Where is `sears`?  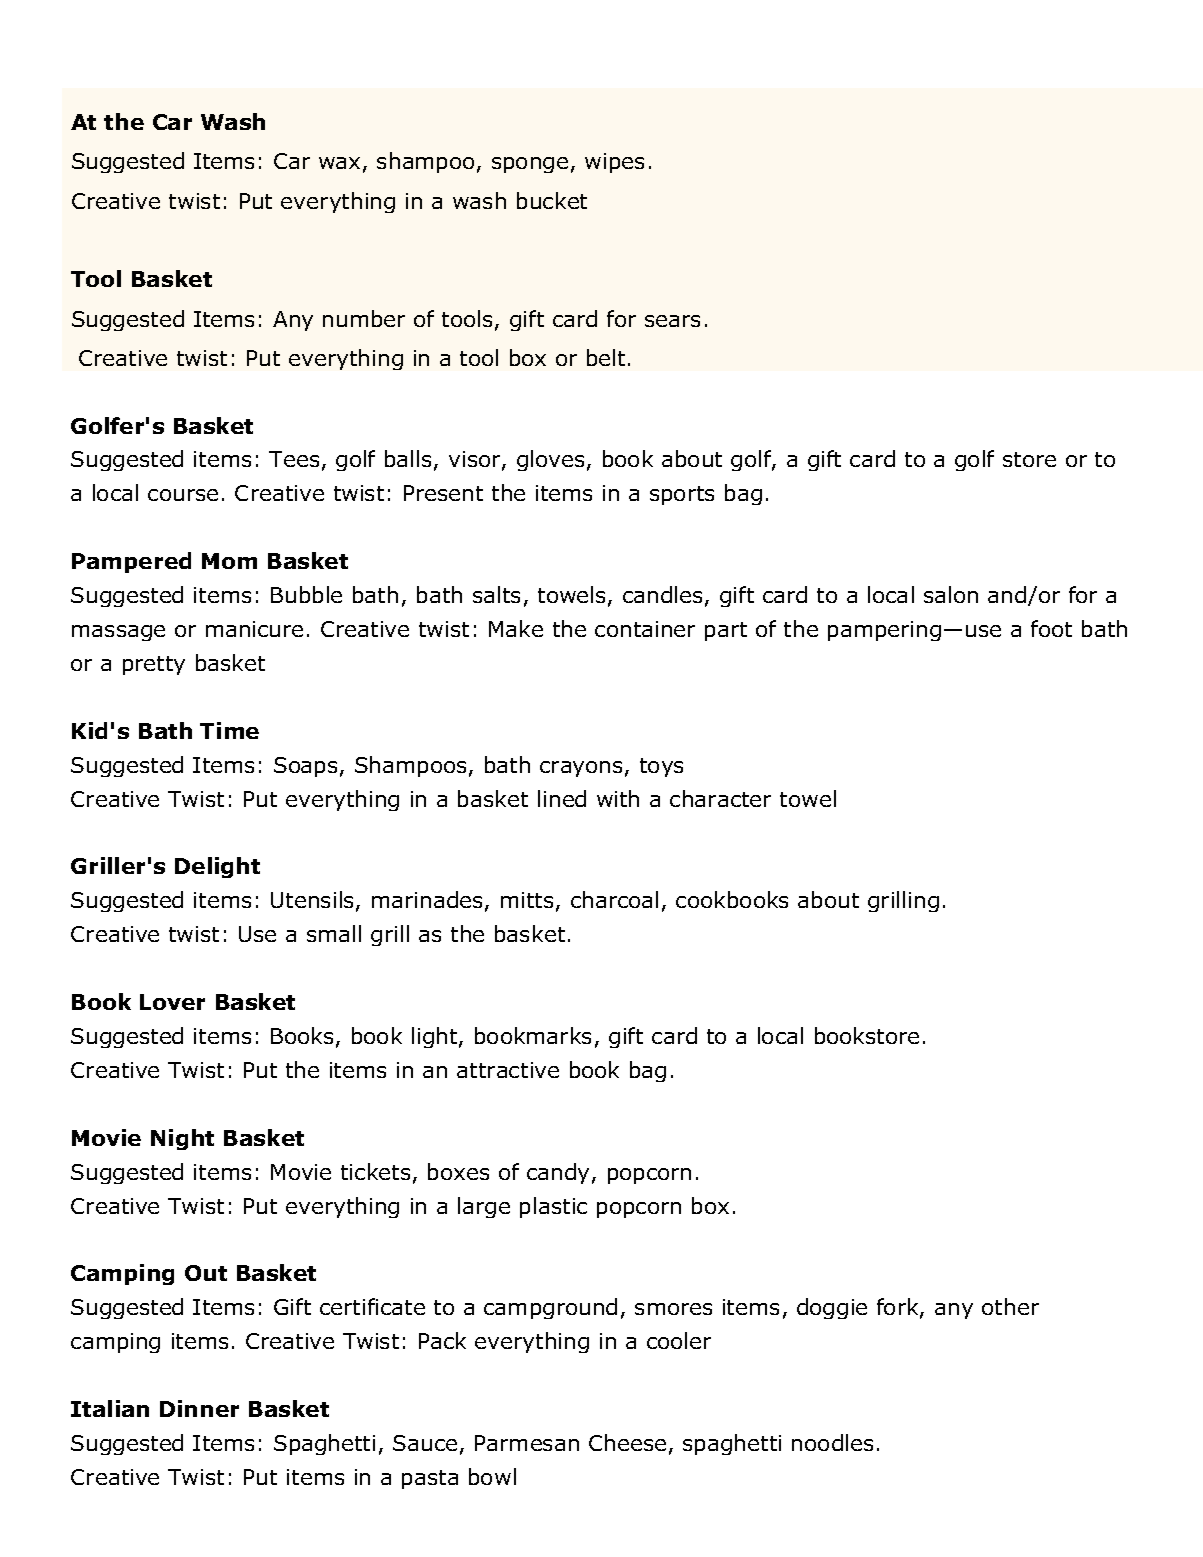
sears is located at coordinates (672, 321).
